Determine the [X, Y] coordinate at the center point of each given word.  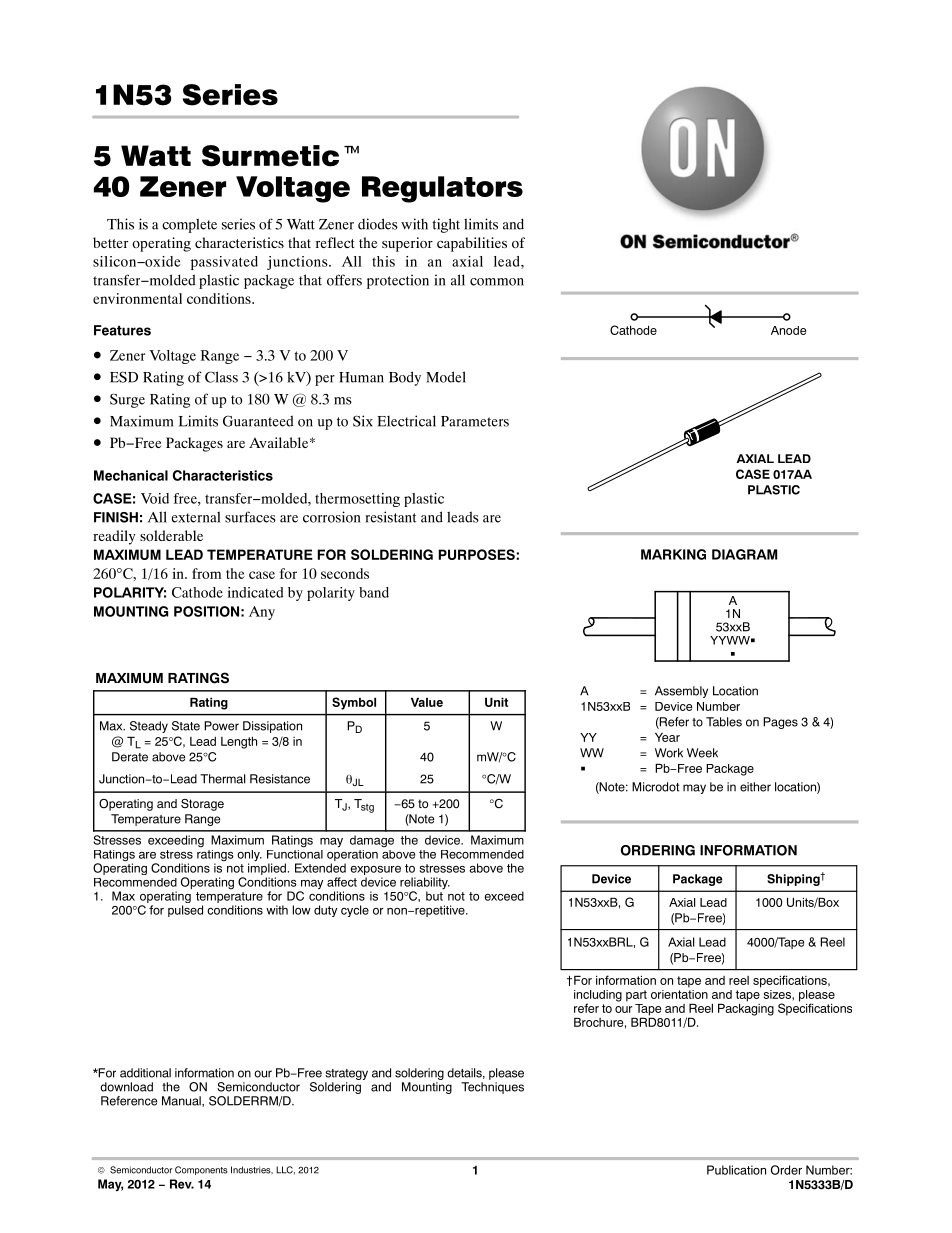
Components [201, 1170]
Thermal [222, 779]
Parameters [475, 421]
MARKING [673, 554]
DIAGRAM [744, 554]
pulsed [185, 911]
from [206, 573]
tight [446, 225]
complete [189, 225]
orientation [679, 993]
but [435, 895]
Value [427, 702]
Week [702, 753]
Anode [788, 330]
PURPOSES [477, 554]
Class [221, 377]
